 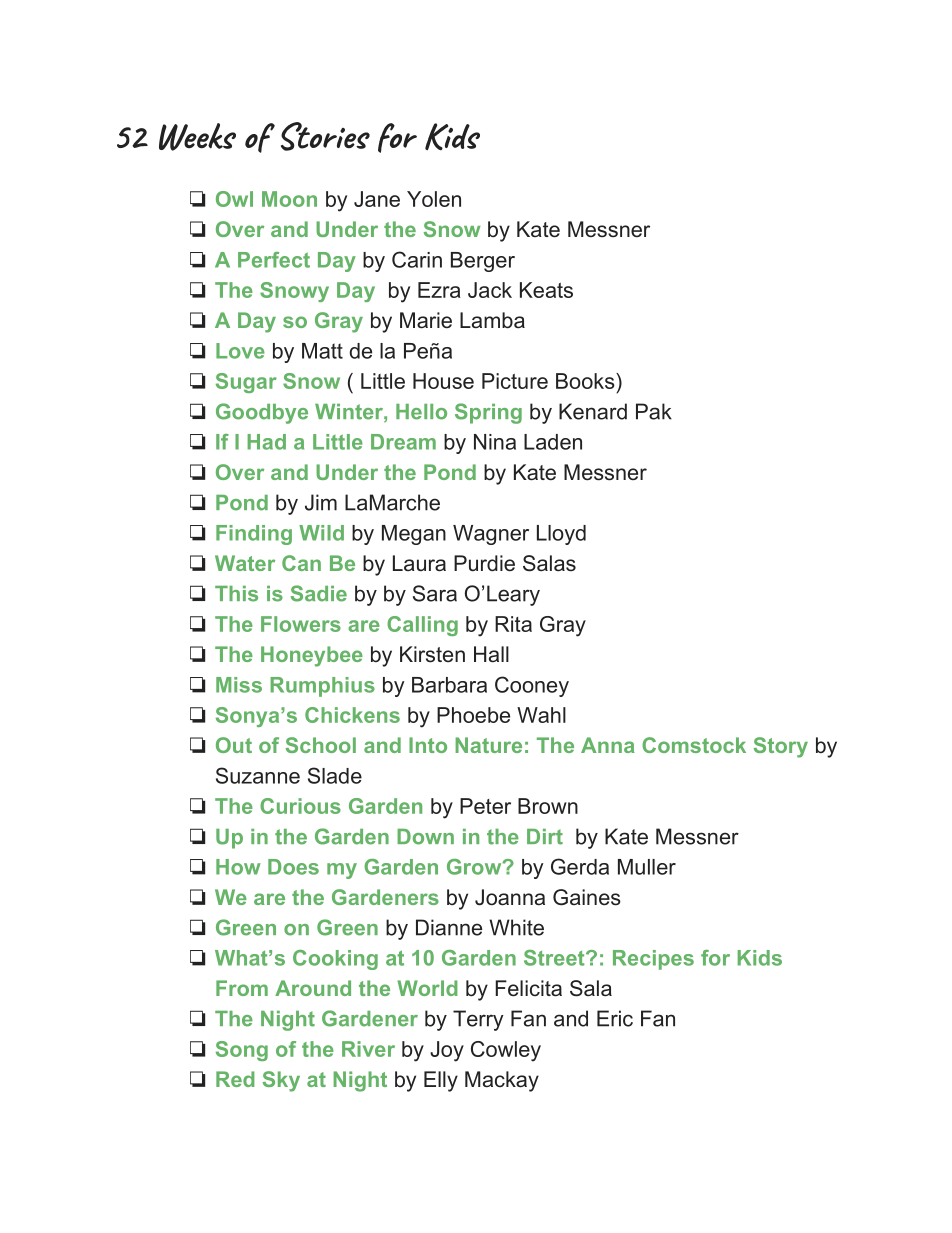 I want to click on Curious, so click(x=300, y=806).
